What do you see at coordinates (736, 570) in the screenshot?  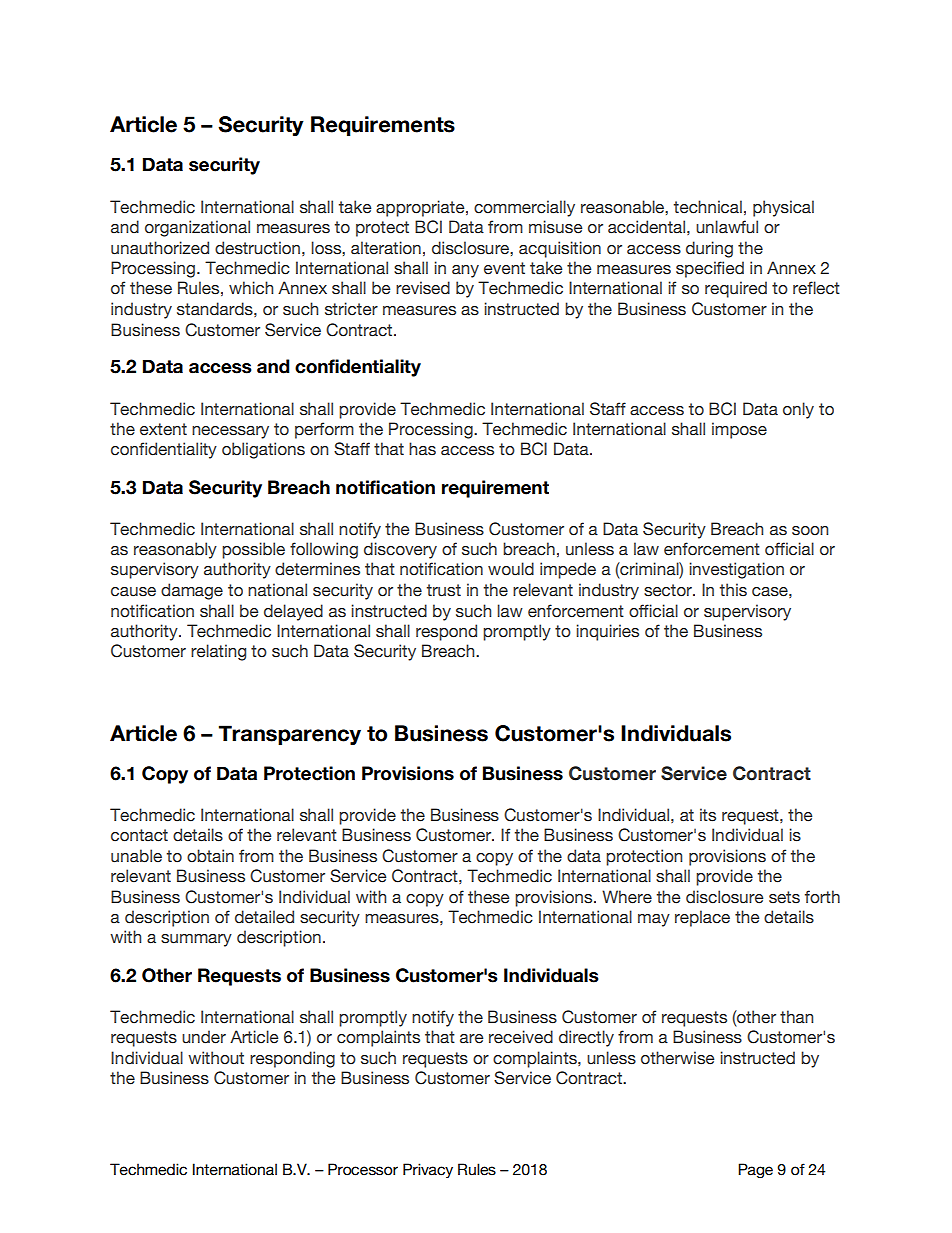 I see `investigation` at bounding box center [736, 570].
